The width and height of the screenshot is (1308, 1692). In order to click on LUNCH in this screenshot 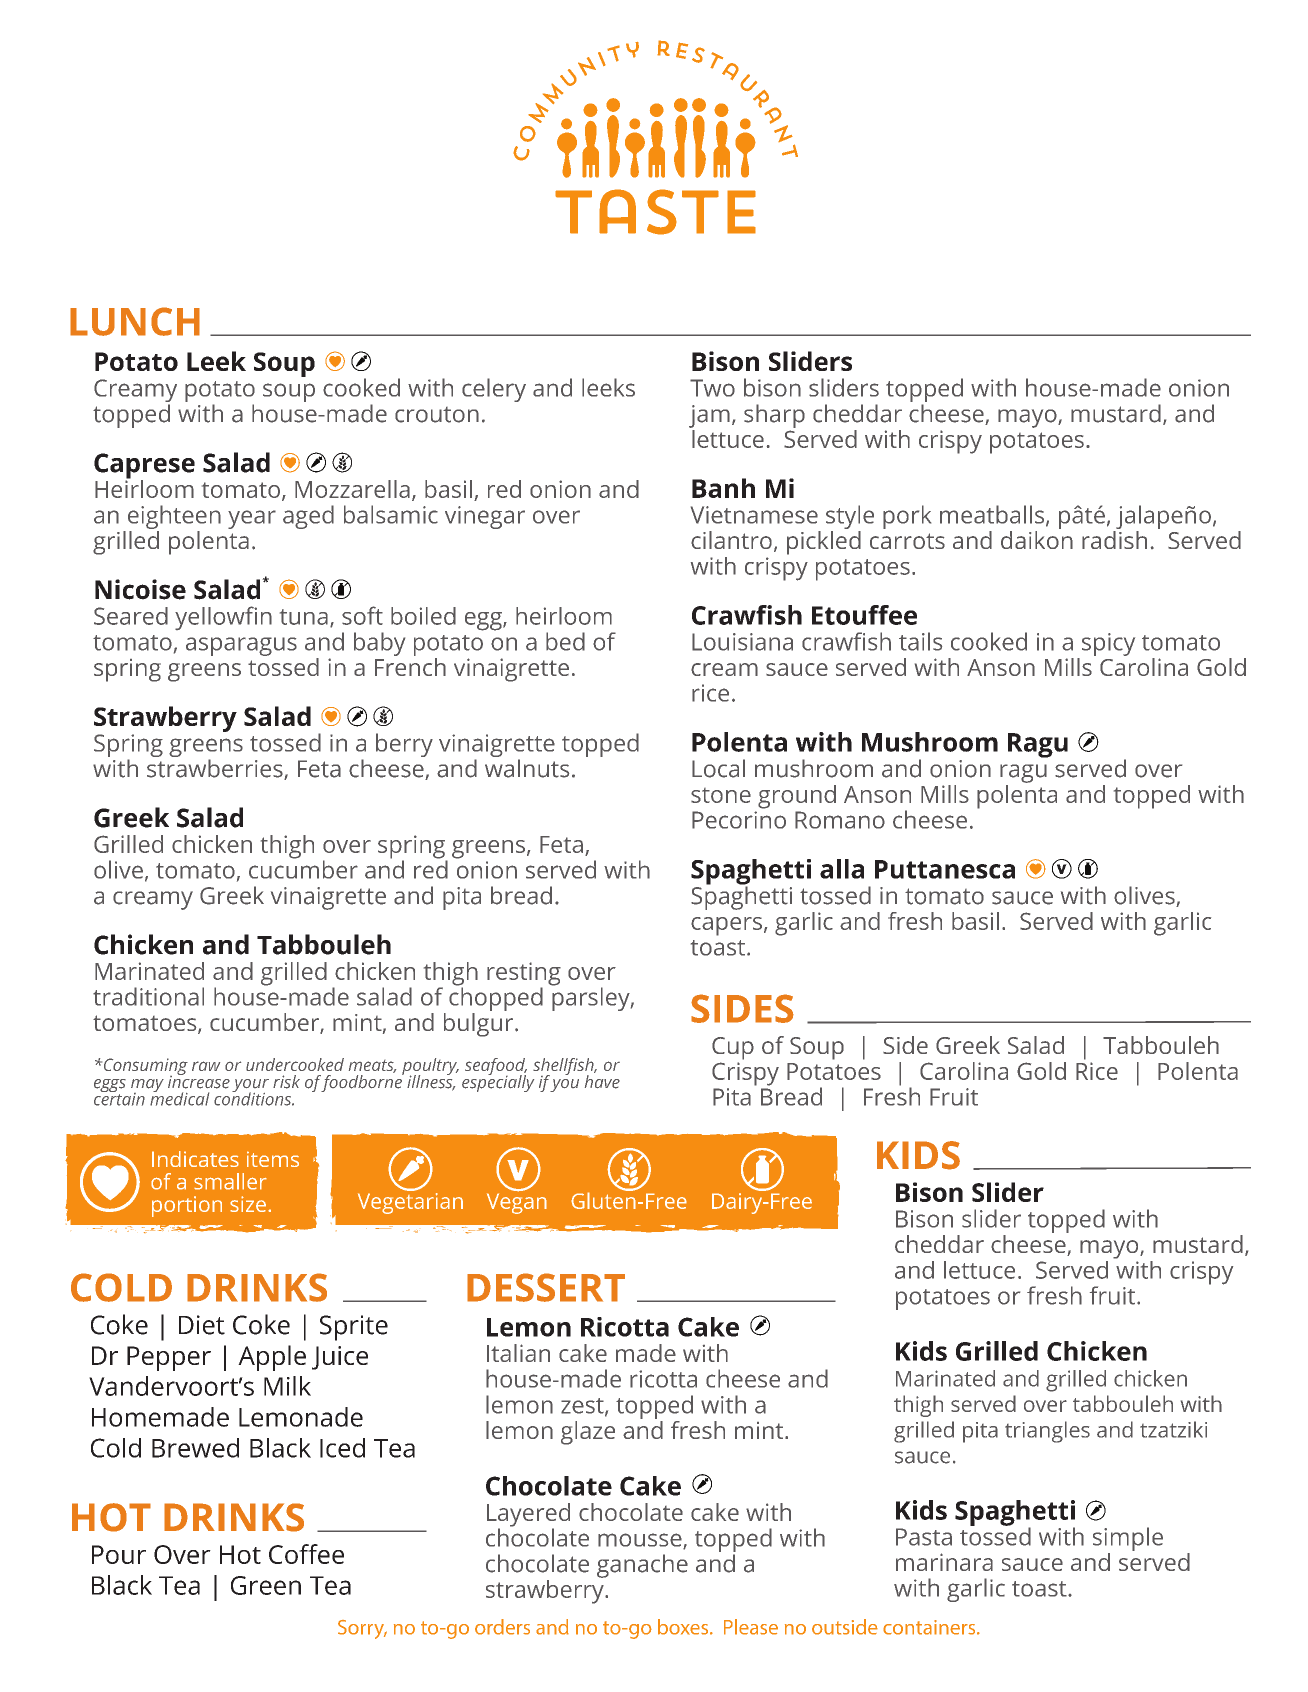, I will do `click(135, 321)`.
